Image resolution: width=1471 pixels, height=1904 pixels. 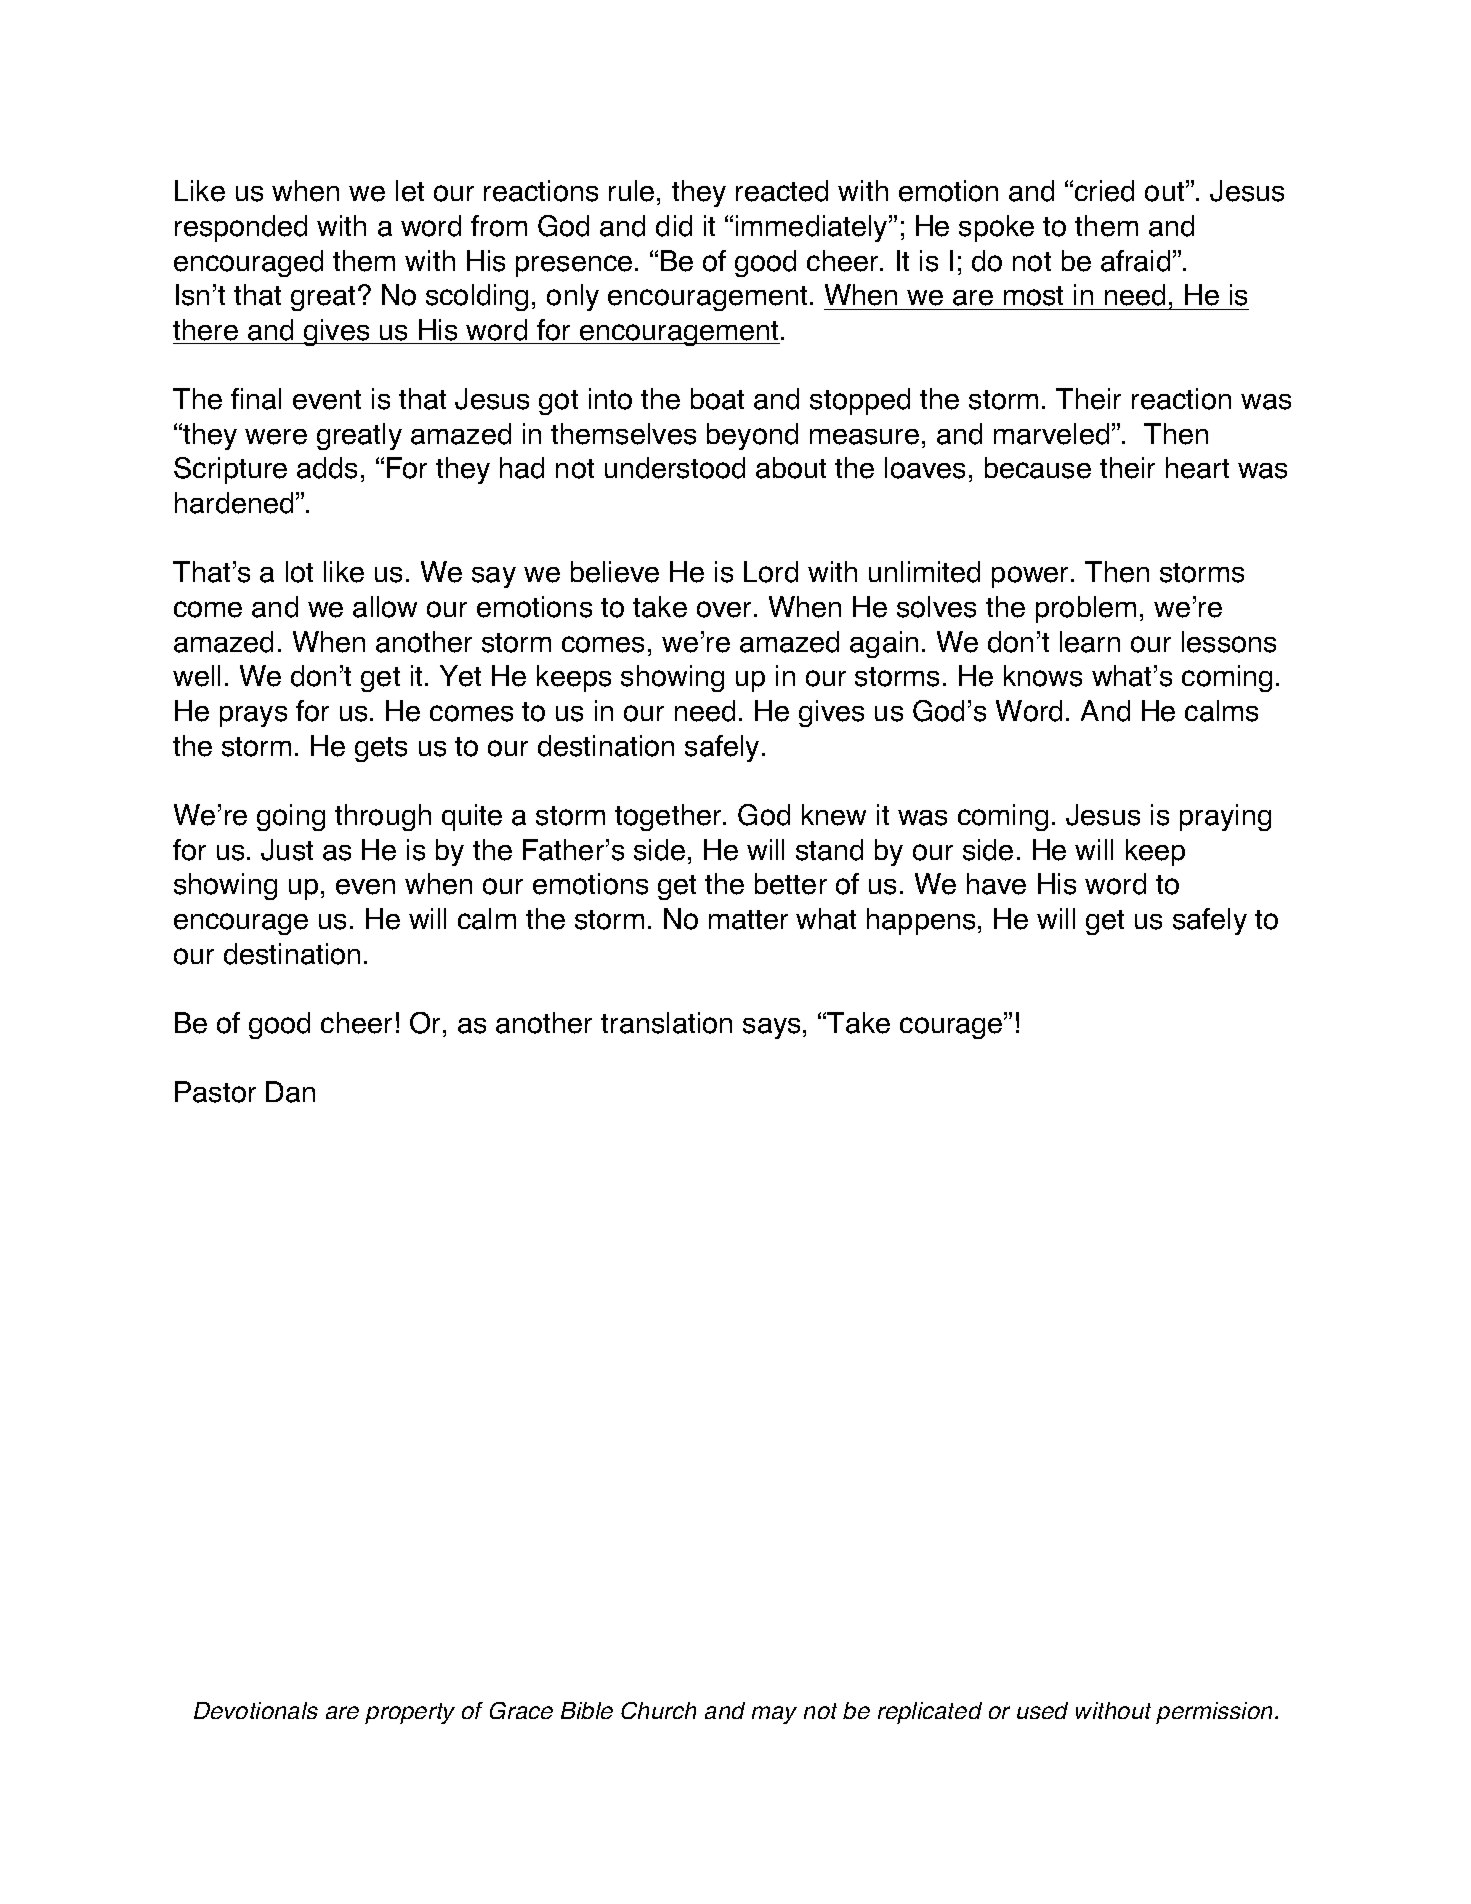 What do you see at coordinates (256, 1710) in the screenshot?
I see `Devotionals` at bounding box center [256, 1710].
